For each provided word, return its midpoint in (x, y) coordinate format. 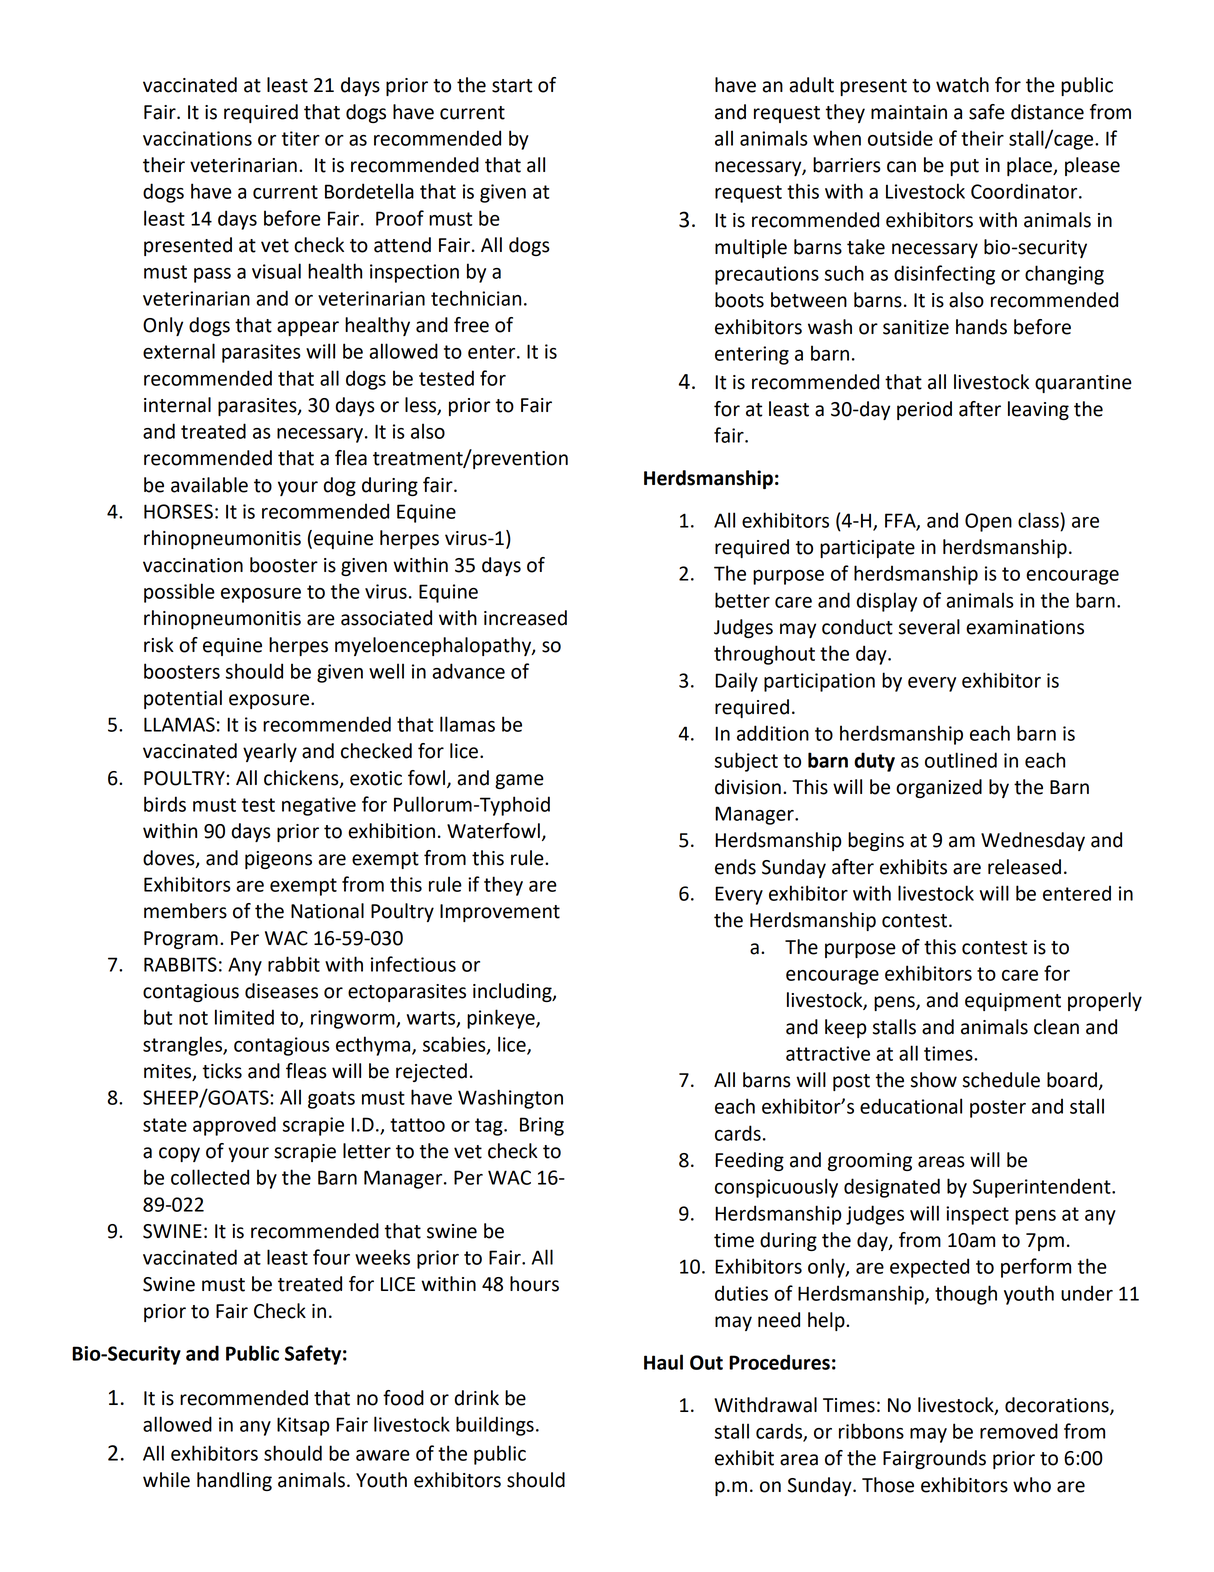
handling (234, 1481)
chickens (302, 779)
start (512, 86)
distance (1047, 112)
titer (301, 138)
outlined (961, 760)
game (519, 781)
